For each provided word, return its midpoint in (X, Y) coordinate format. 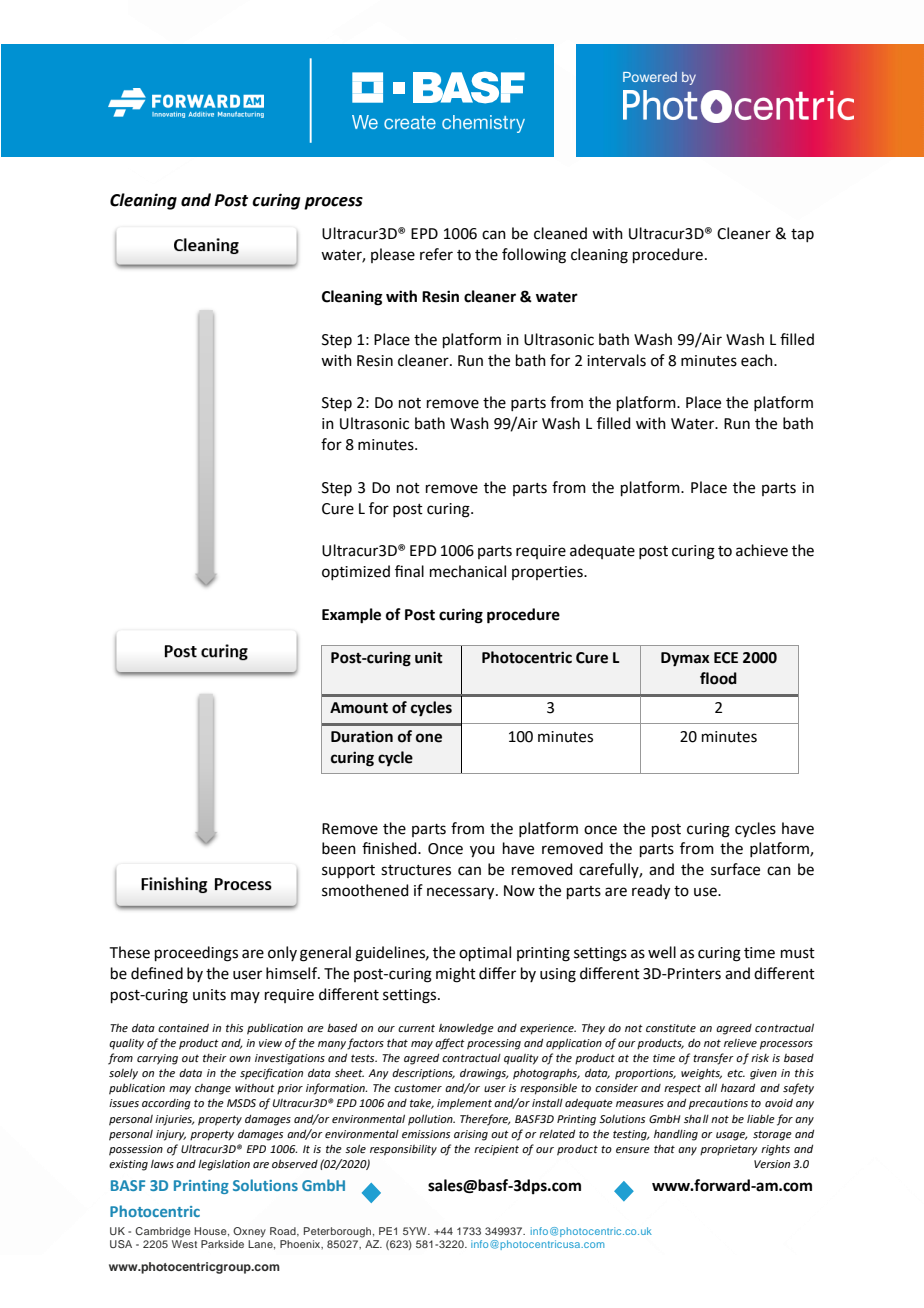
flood (718, 678)
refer (436, 254)
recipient (496, 1150)
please (393, 255)
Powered (650, 77)
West (184, 1244)
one (429, 738)
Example (351, 616)
